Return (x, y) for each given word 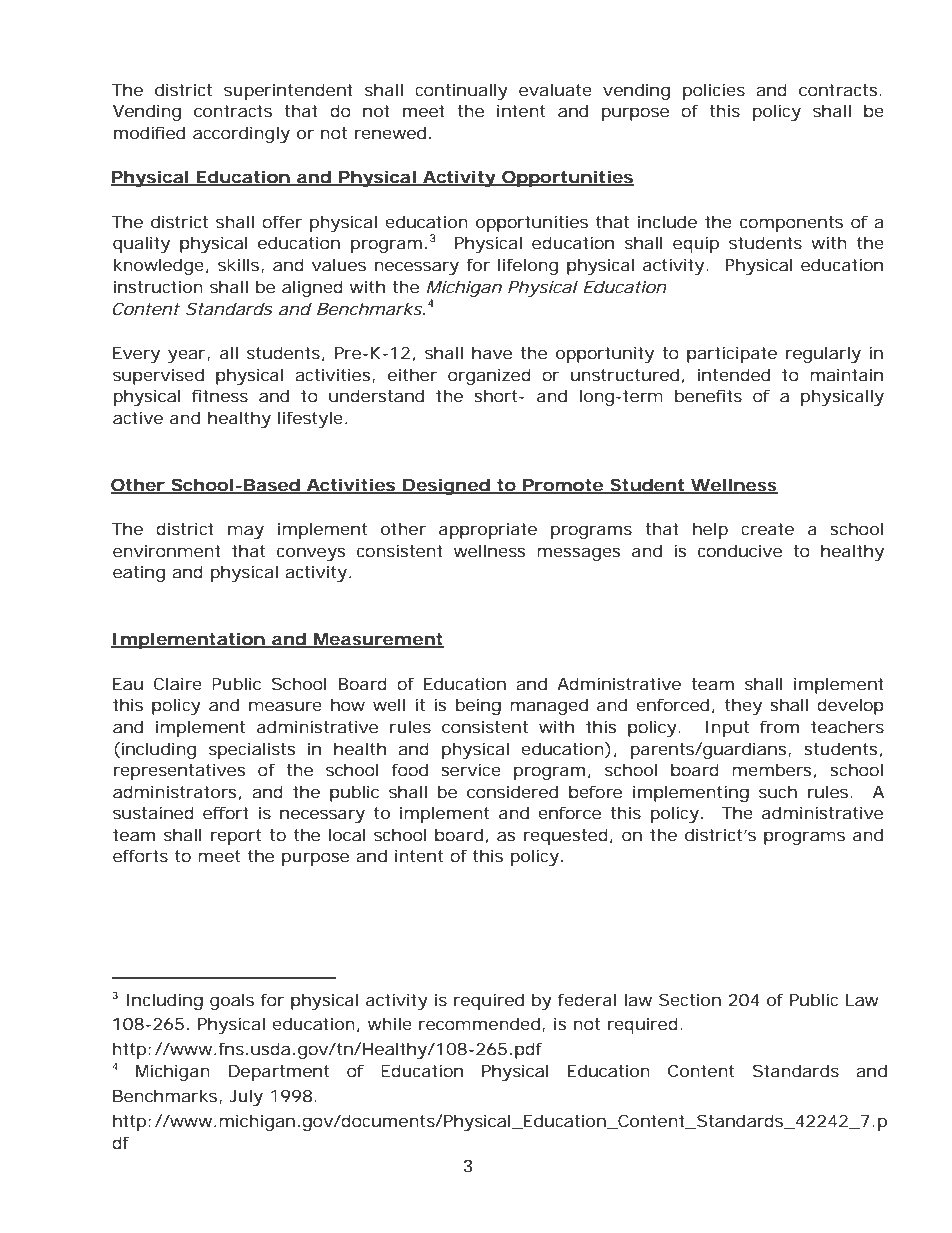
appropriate (488, 531)
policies (714, 91)
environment (167, 551)
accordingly (241, 134)
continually (461, 91)
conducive (740, 550)
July (246, 1097)
